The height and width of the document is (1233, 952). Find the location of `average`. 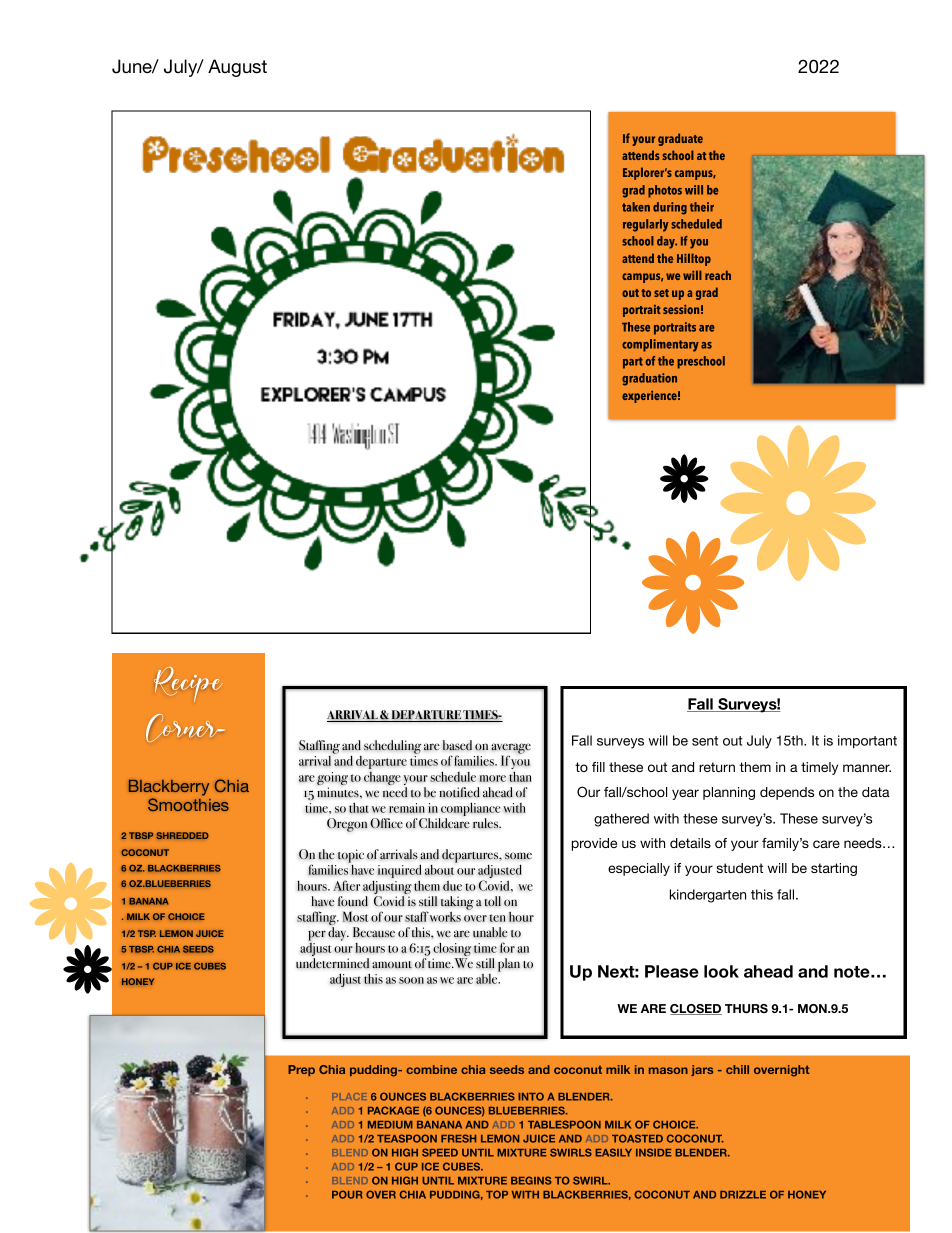

average is located at coordinates (511, 749).
